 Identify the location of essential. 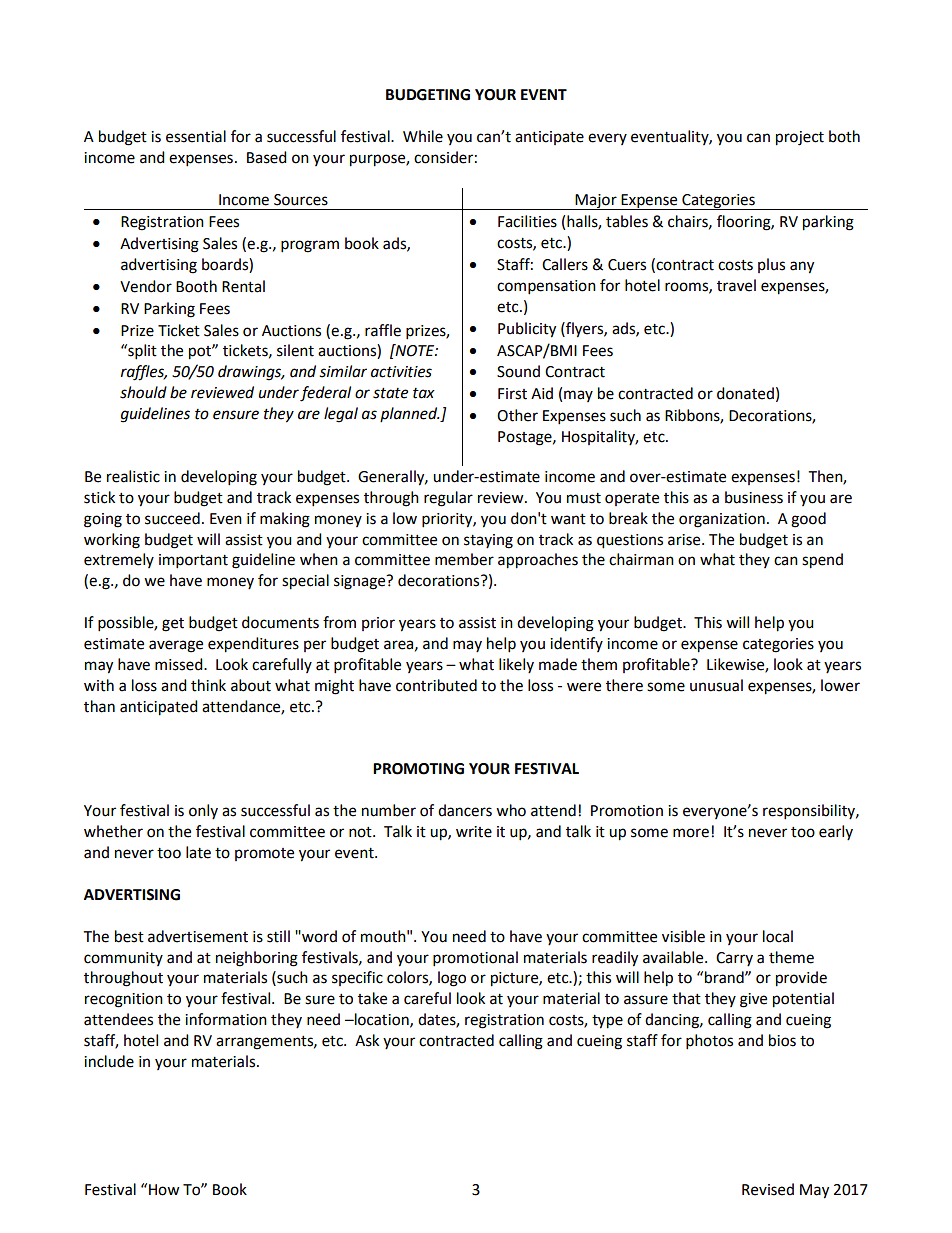
(196, 136).
